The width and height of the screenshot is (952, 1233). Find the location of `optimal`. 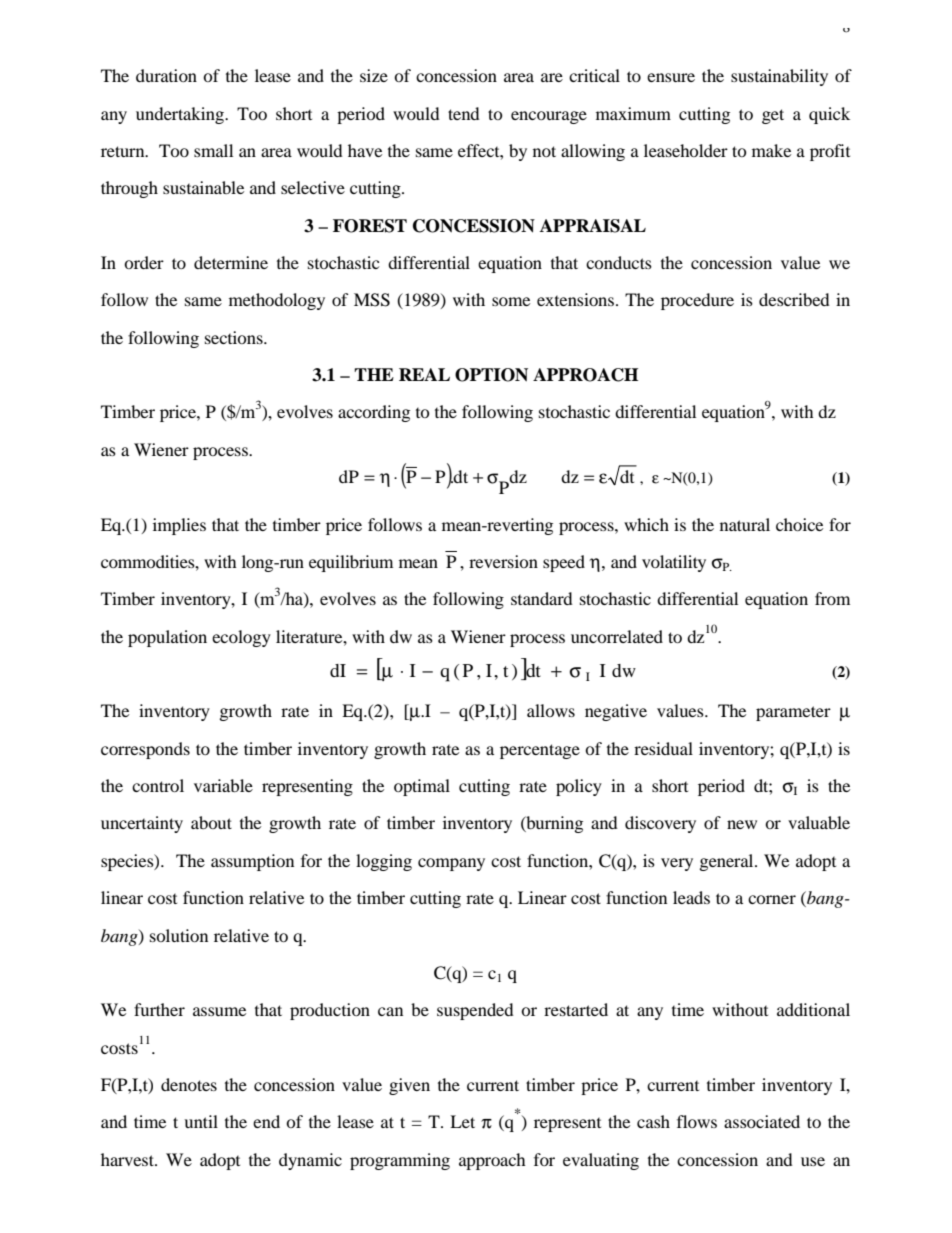

optimal is located at coordinates (422, 787).
